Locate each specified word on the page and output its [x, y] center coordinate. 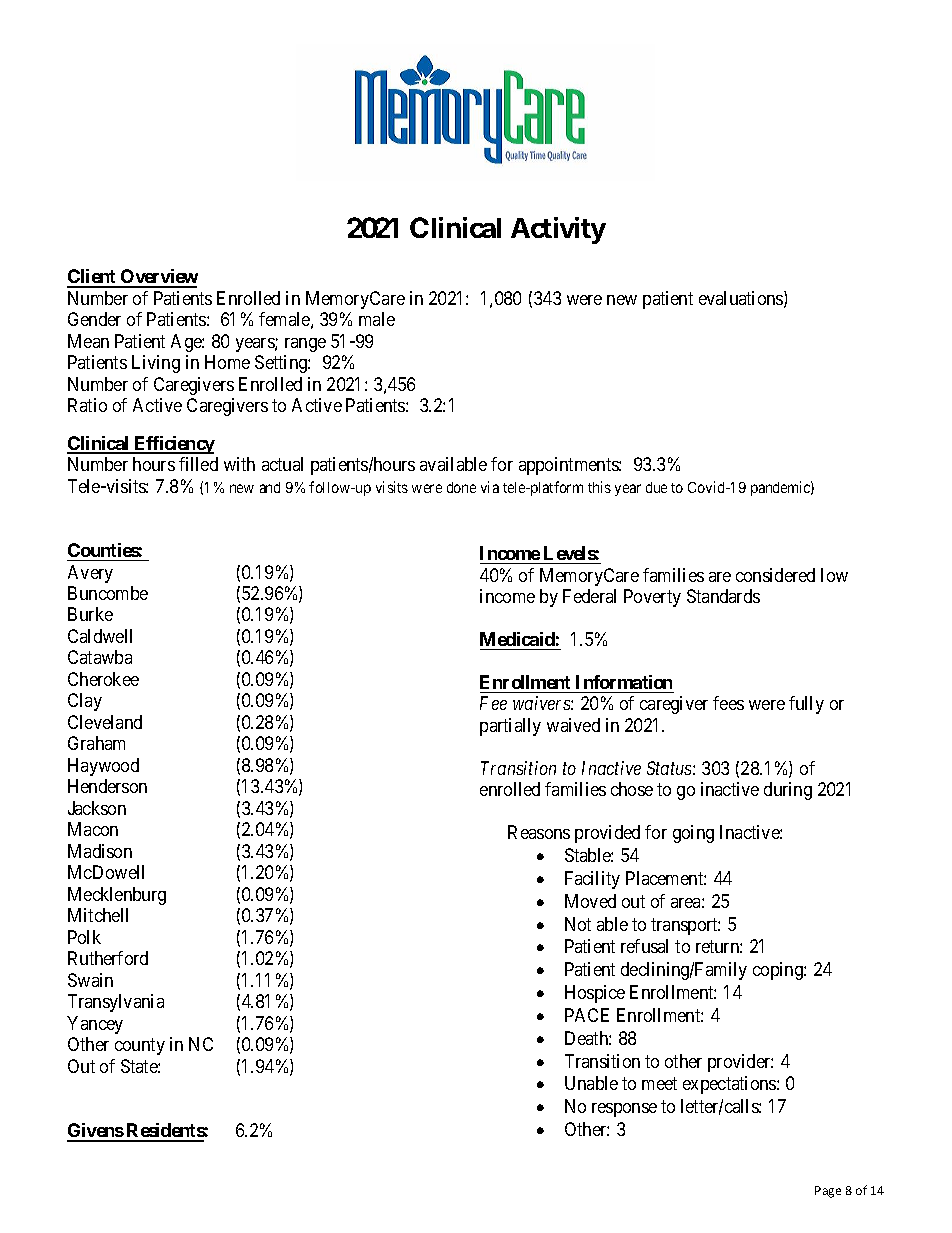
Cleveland [105, 722]
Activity [558, 230]
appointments [569, 466]
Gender [94, 319]
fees [728, 703]
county [140, 1046]
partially [510, 727]
